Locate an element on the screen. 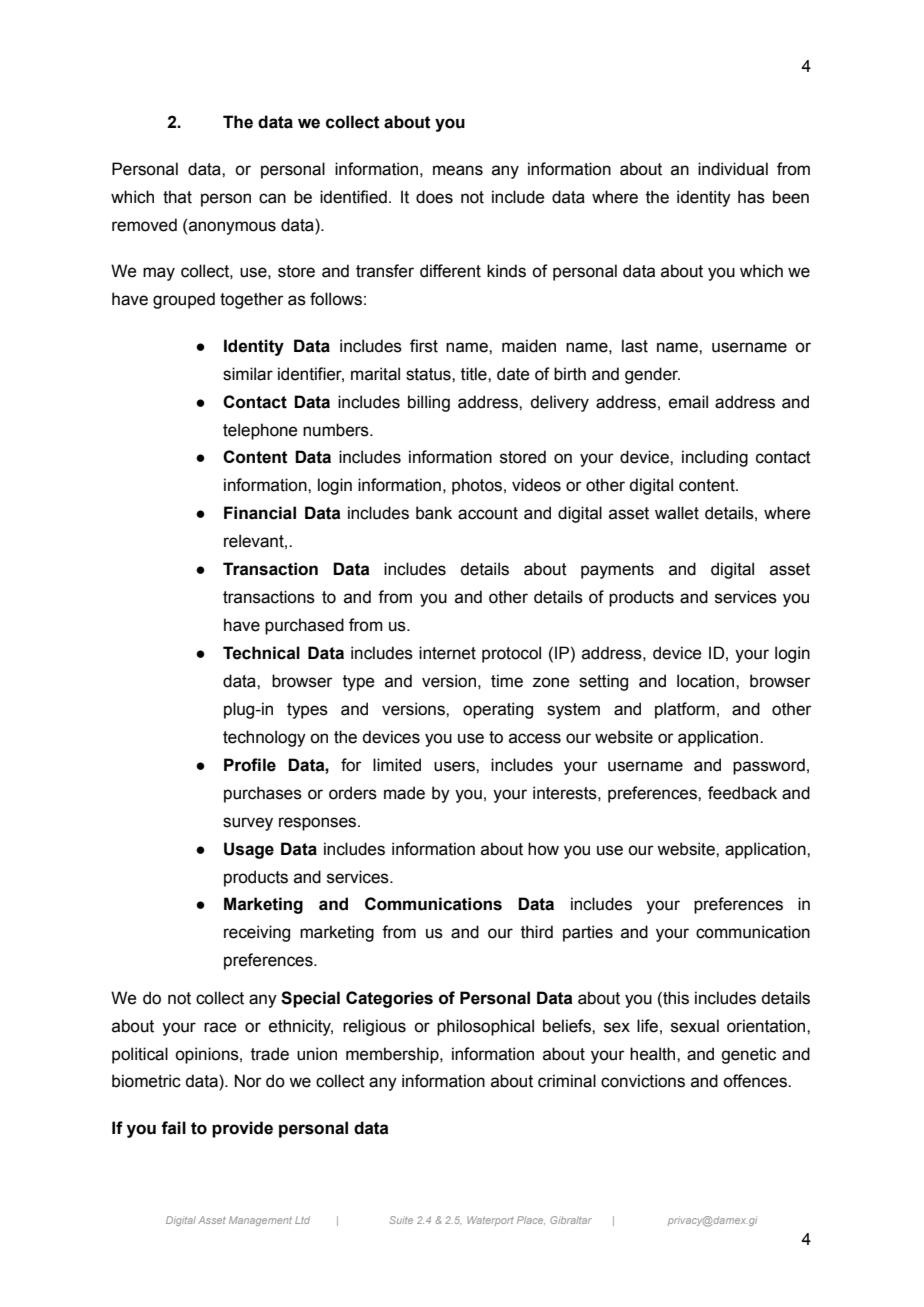  purchases is located at coordinates (263, 794).
